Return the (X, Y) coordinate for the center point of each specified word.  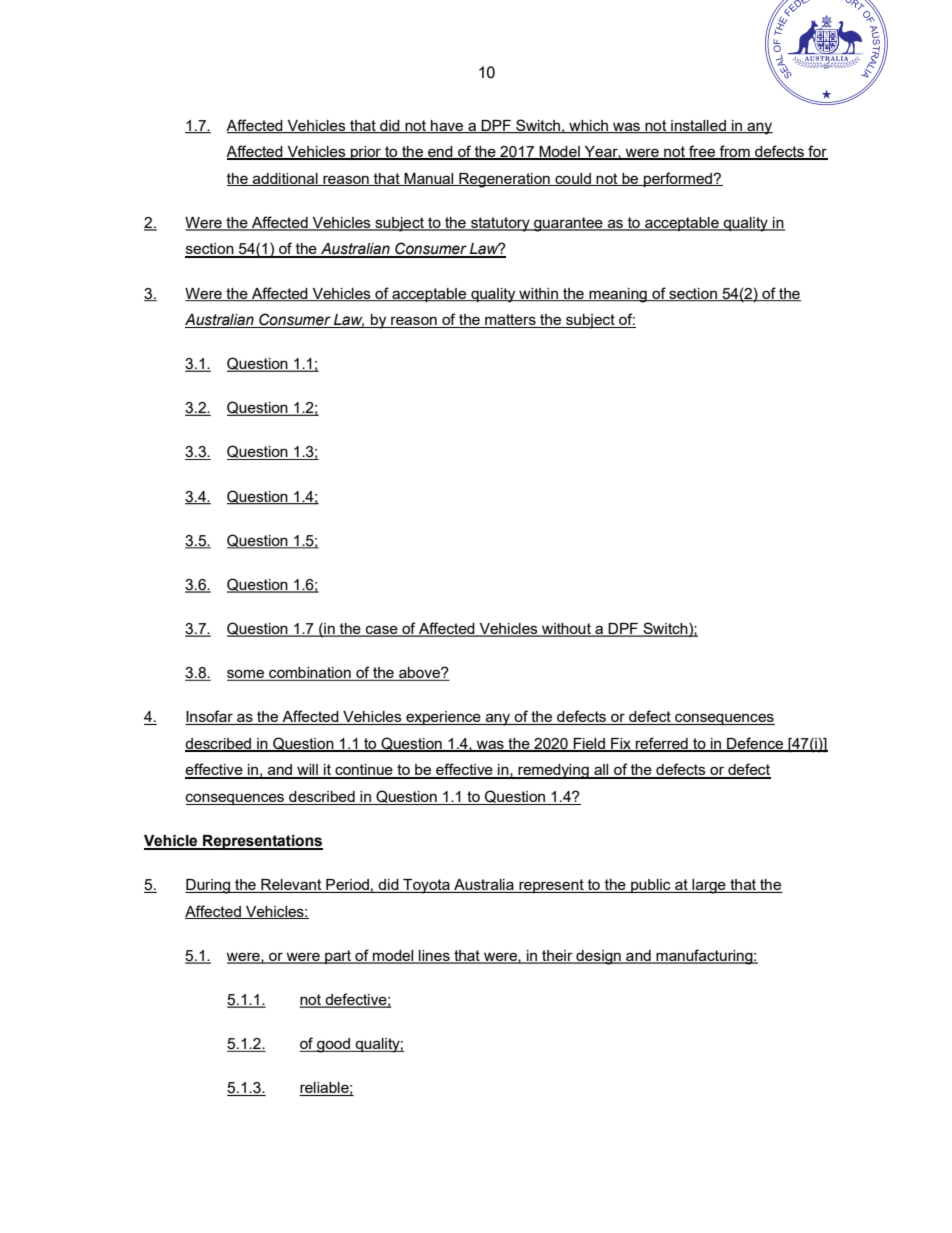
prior (366, 153)
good (334, 1045)
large (709, 886)
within (538, 294)
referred (662, 744)
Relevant (291, 886)
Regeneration (504, 180)
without (566, 630)
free (702, 152)
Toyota (426, 886)
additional (285, 179)
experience (443, 718)
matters (510, 321)
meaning (618, 295)
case (382, 631)
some (247, 675)
